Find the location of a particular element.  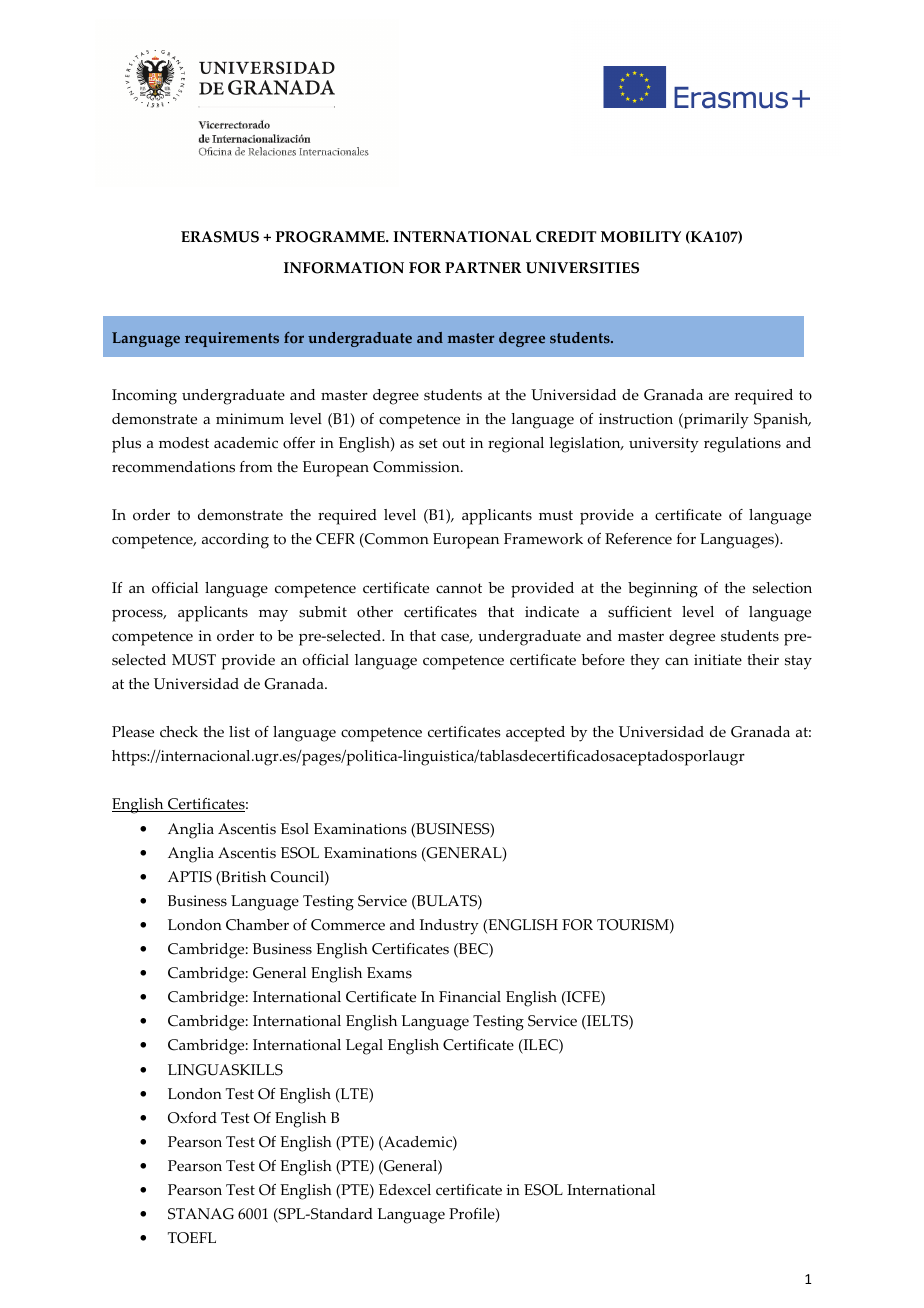

Chamber is located at coordinates (257, 925).
